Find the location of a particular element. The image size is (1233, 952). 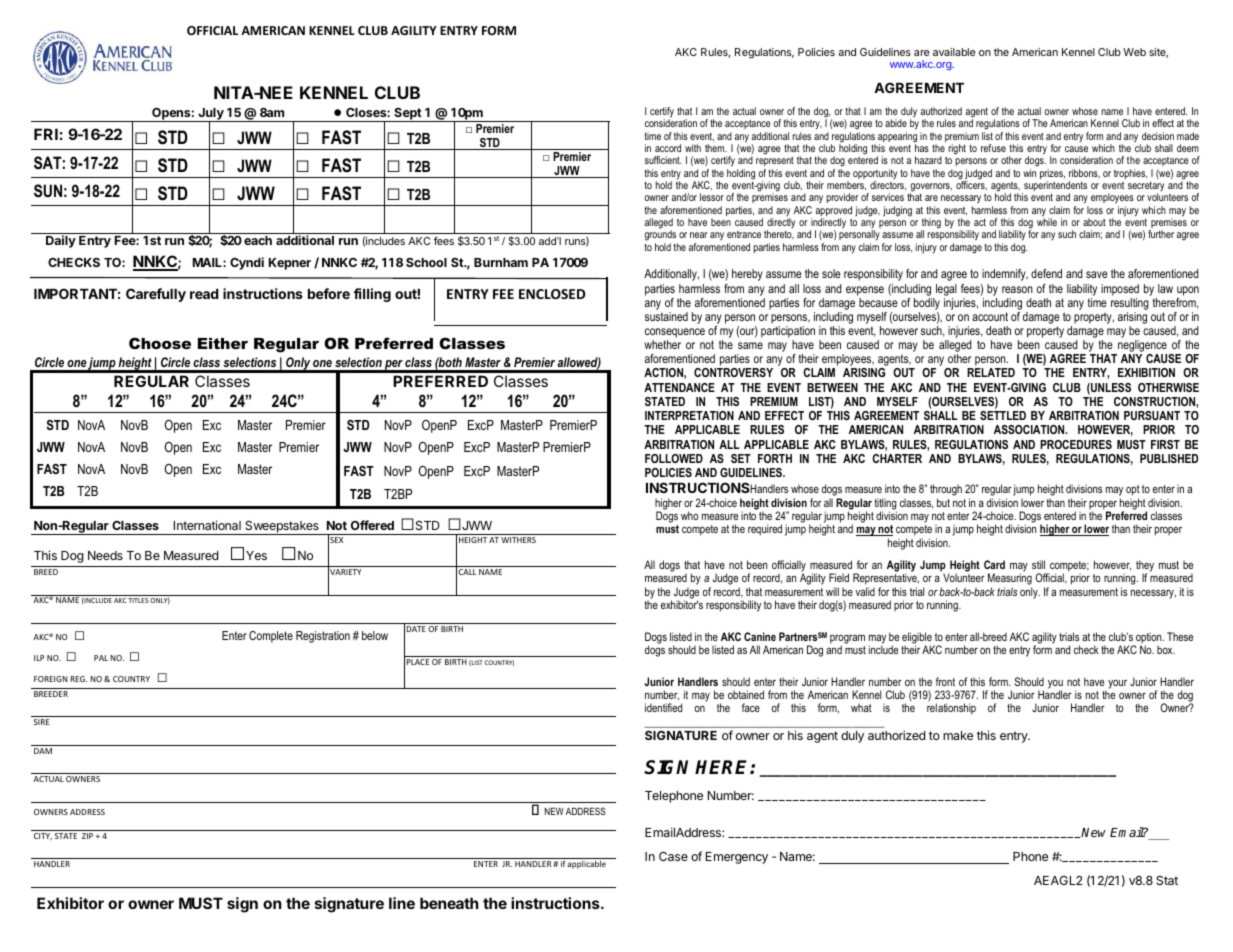

Choose is located at coordinates (160, 343).
